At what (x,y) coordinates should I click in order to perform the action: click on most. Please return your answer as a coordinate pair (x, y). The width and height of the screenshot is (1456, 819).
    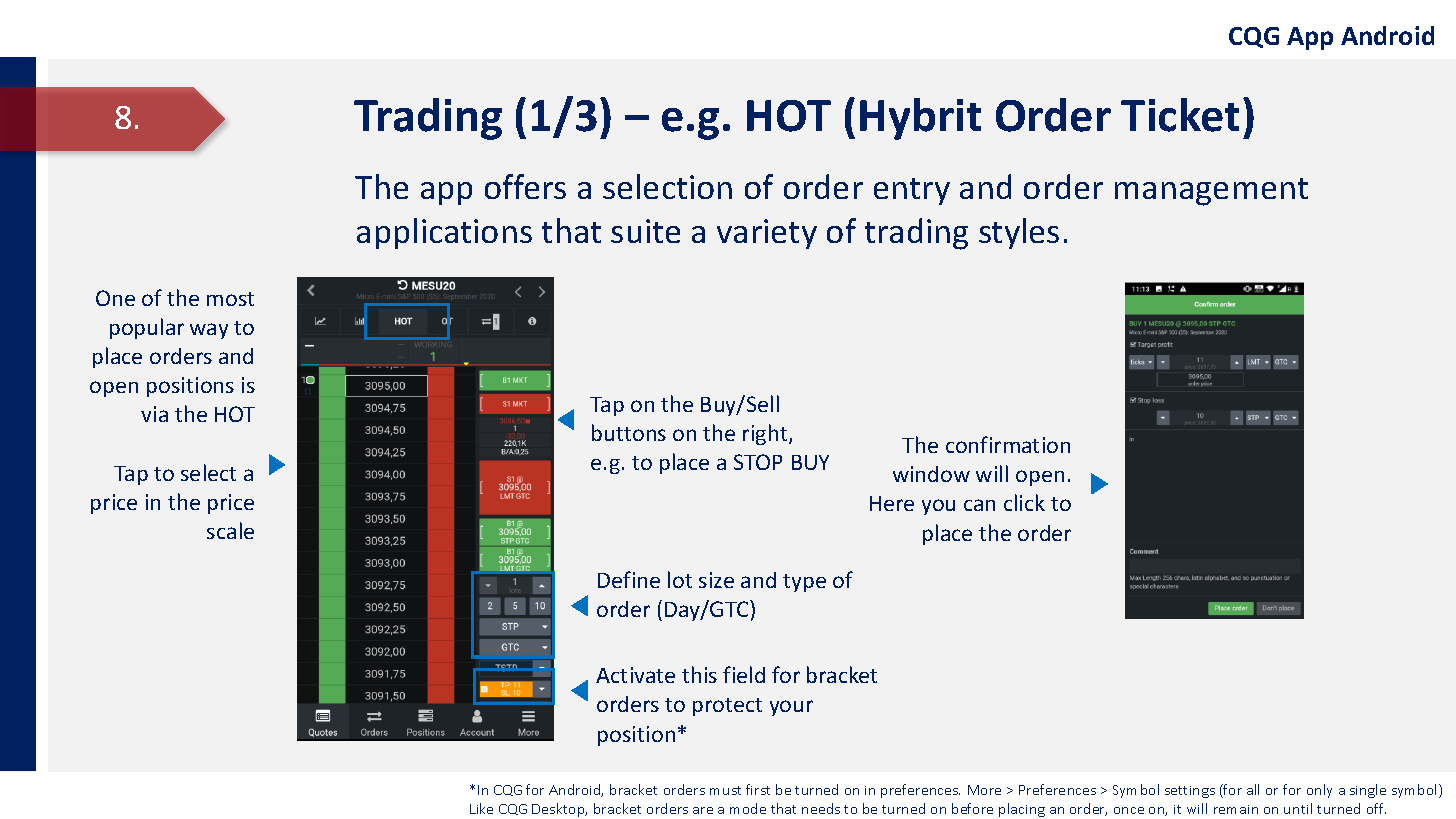
    Looking at the image, I should click on (230, 299).
